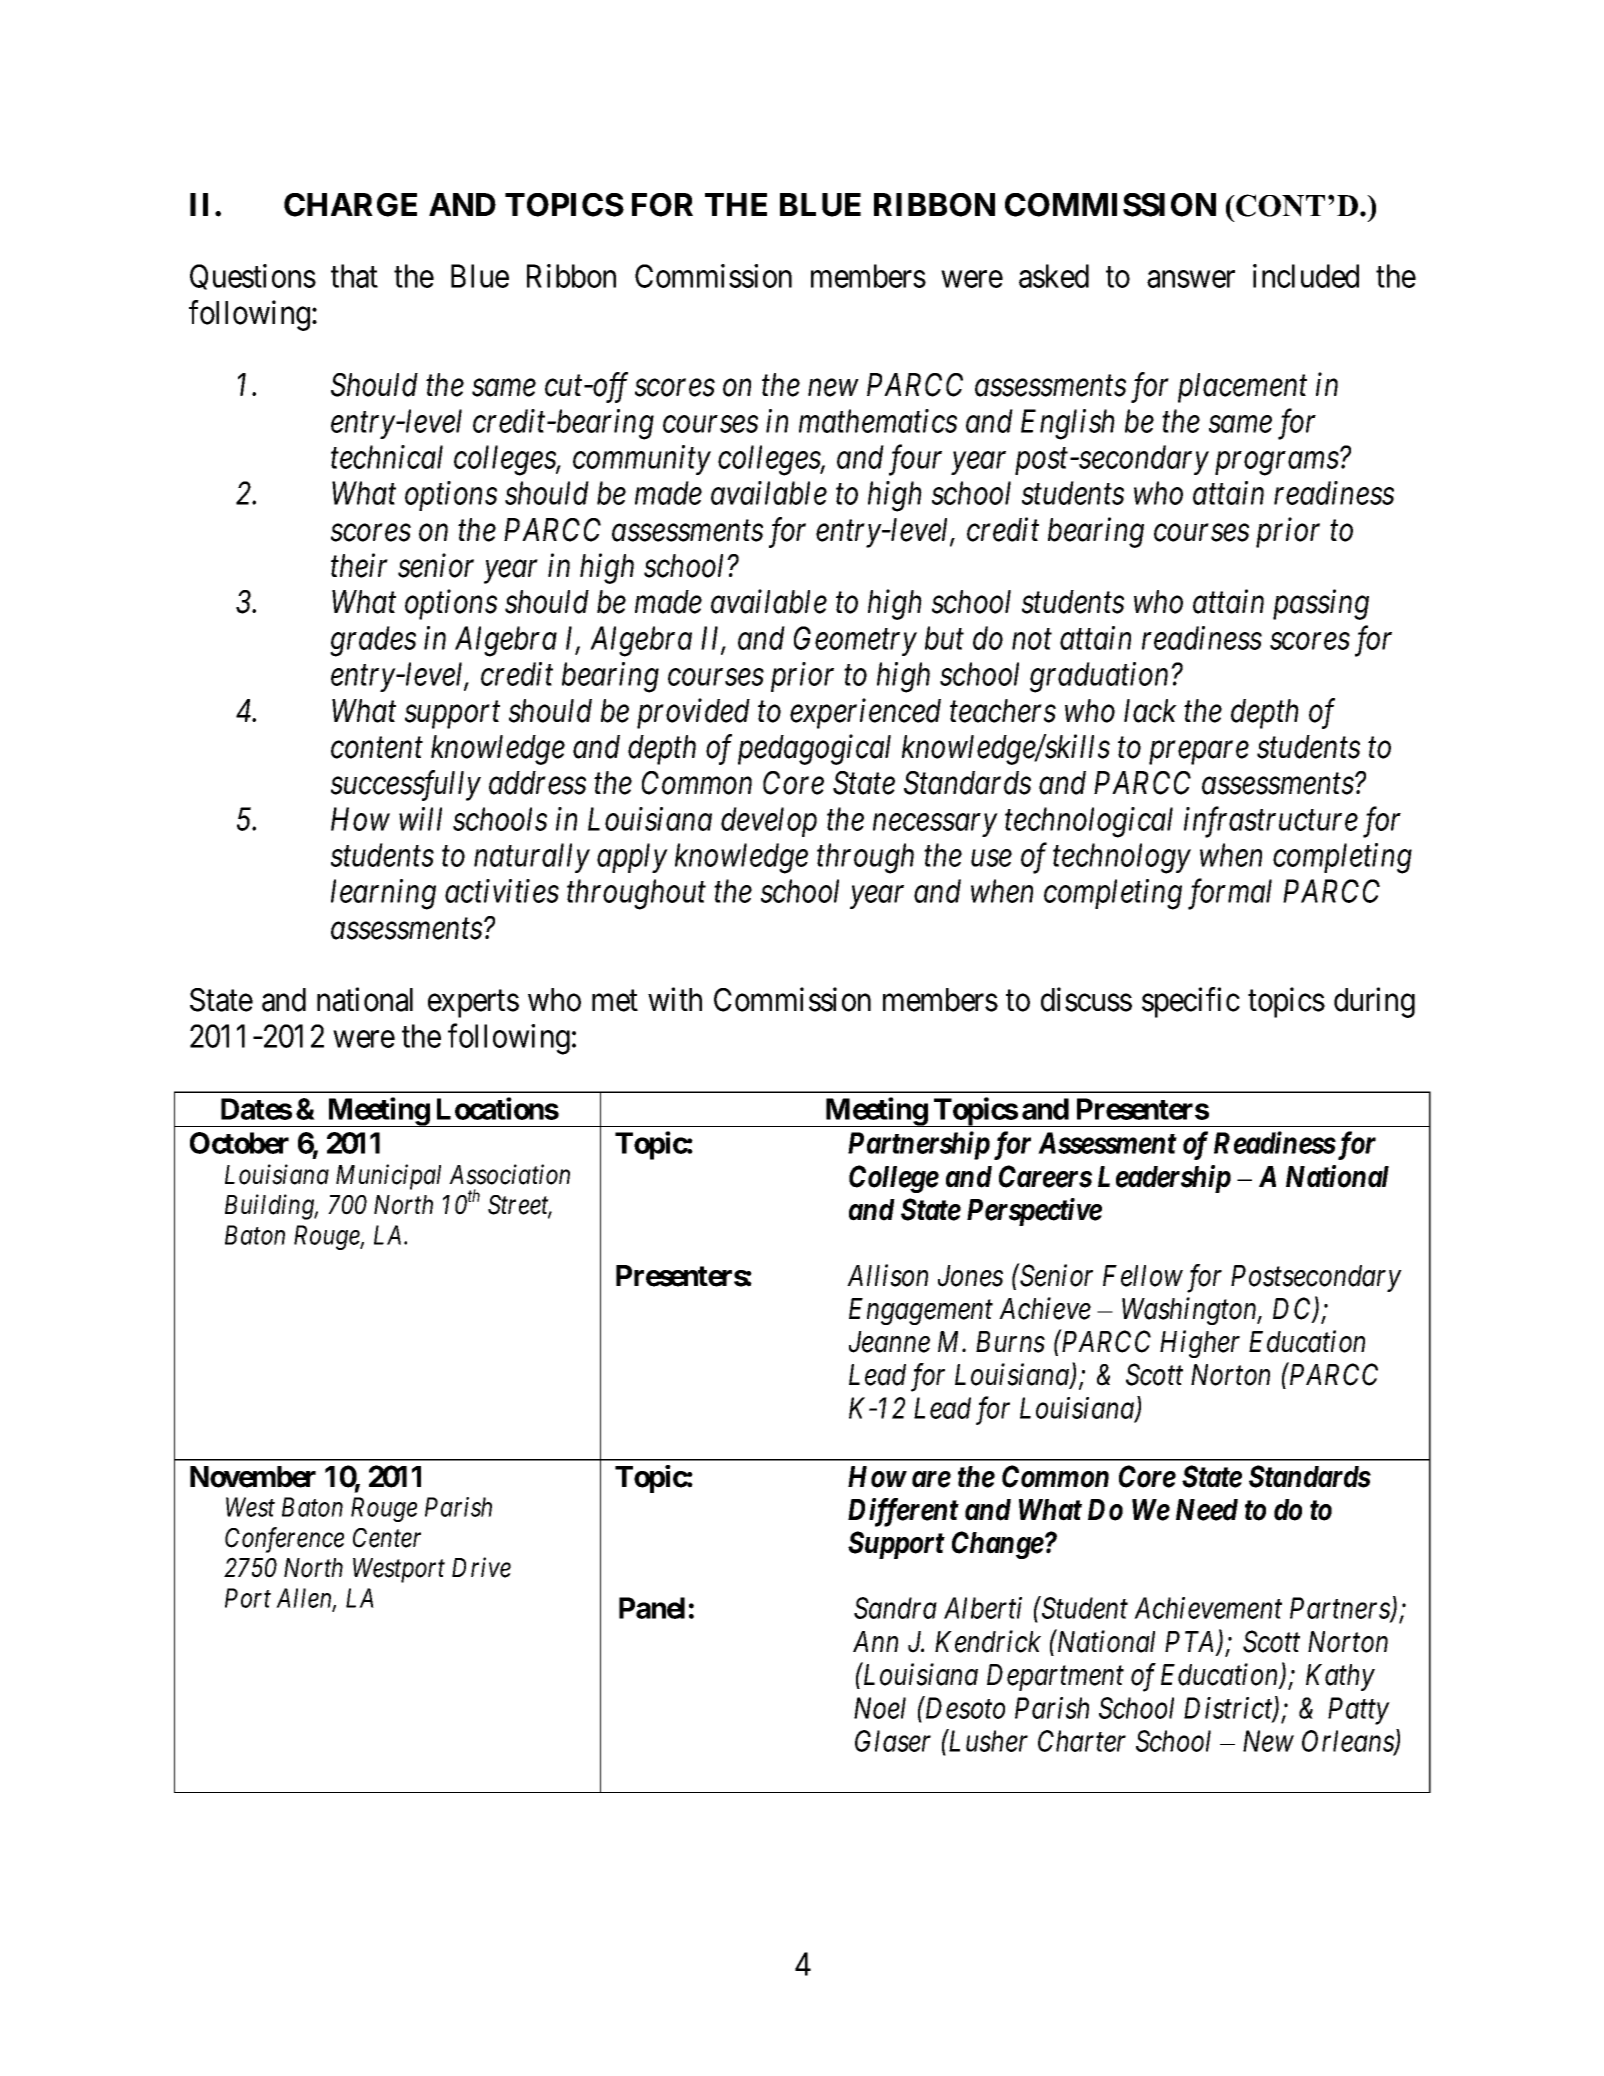  Describe the element at coordinates (1191, 279) in the image. I see `answer` at that location.
